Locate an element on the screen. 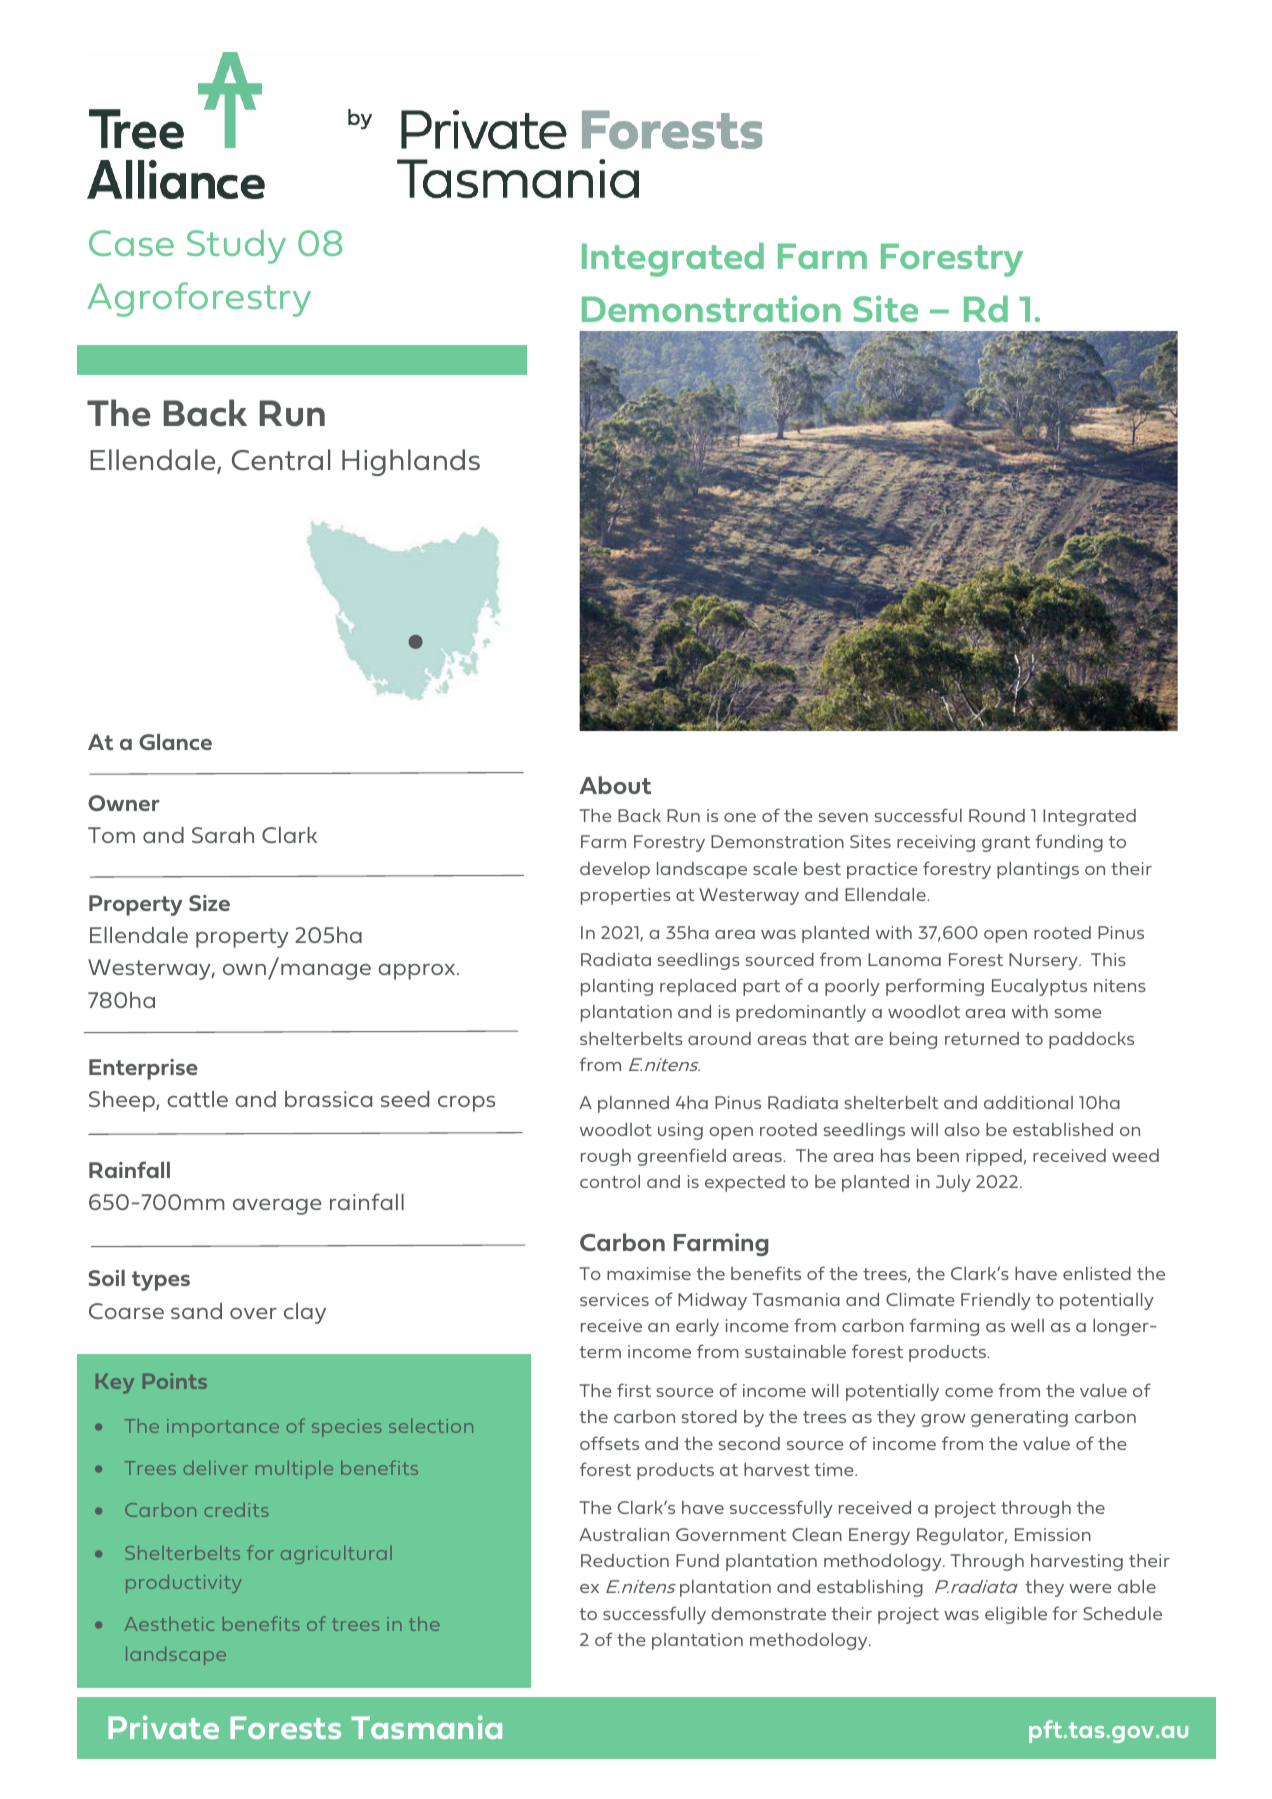  About is located at coordinates (615, 785).
